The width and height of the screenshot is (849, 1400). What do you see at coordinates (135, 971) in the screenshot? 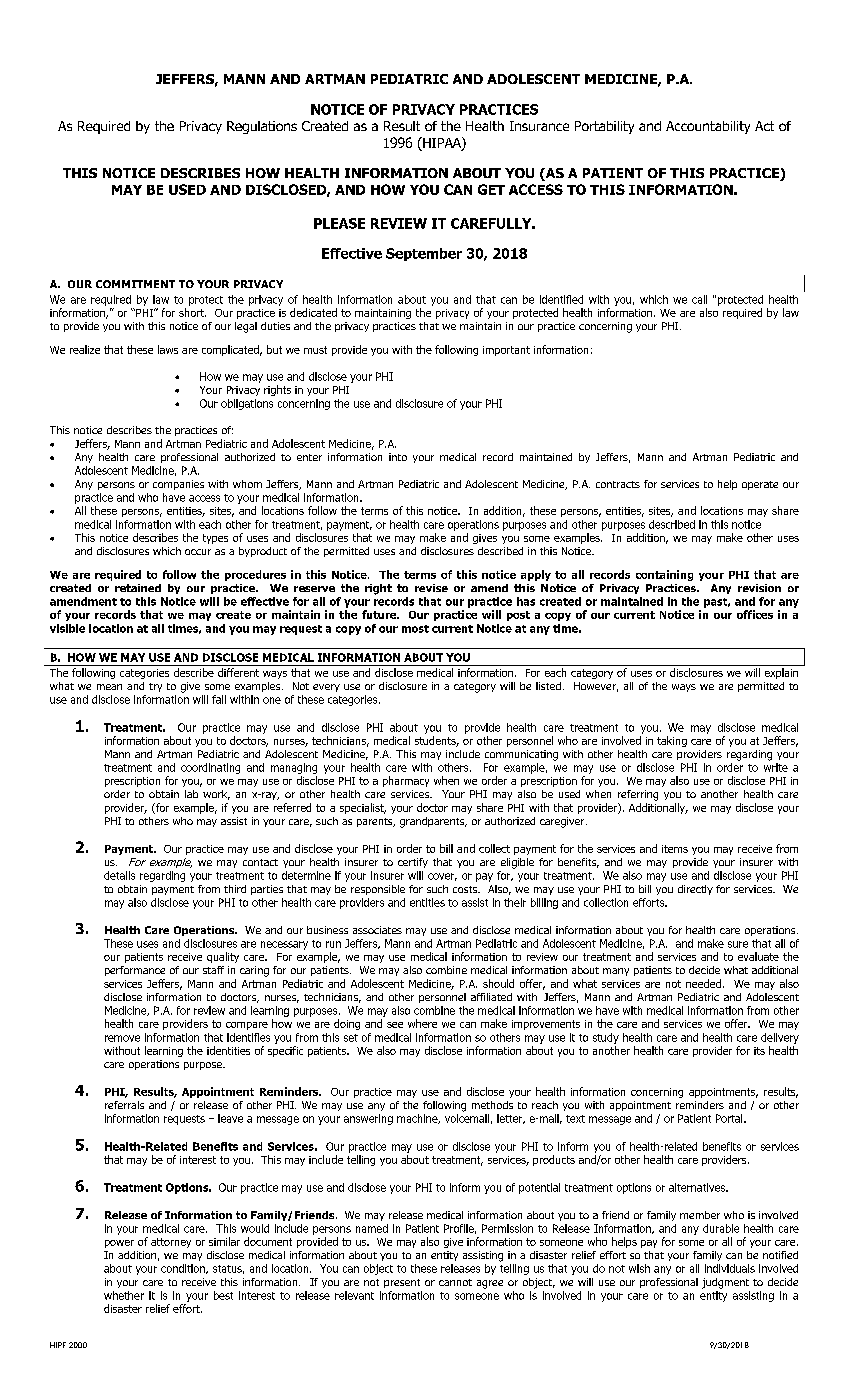
I see `performance` at bounding box center [135, 971].
